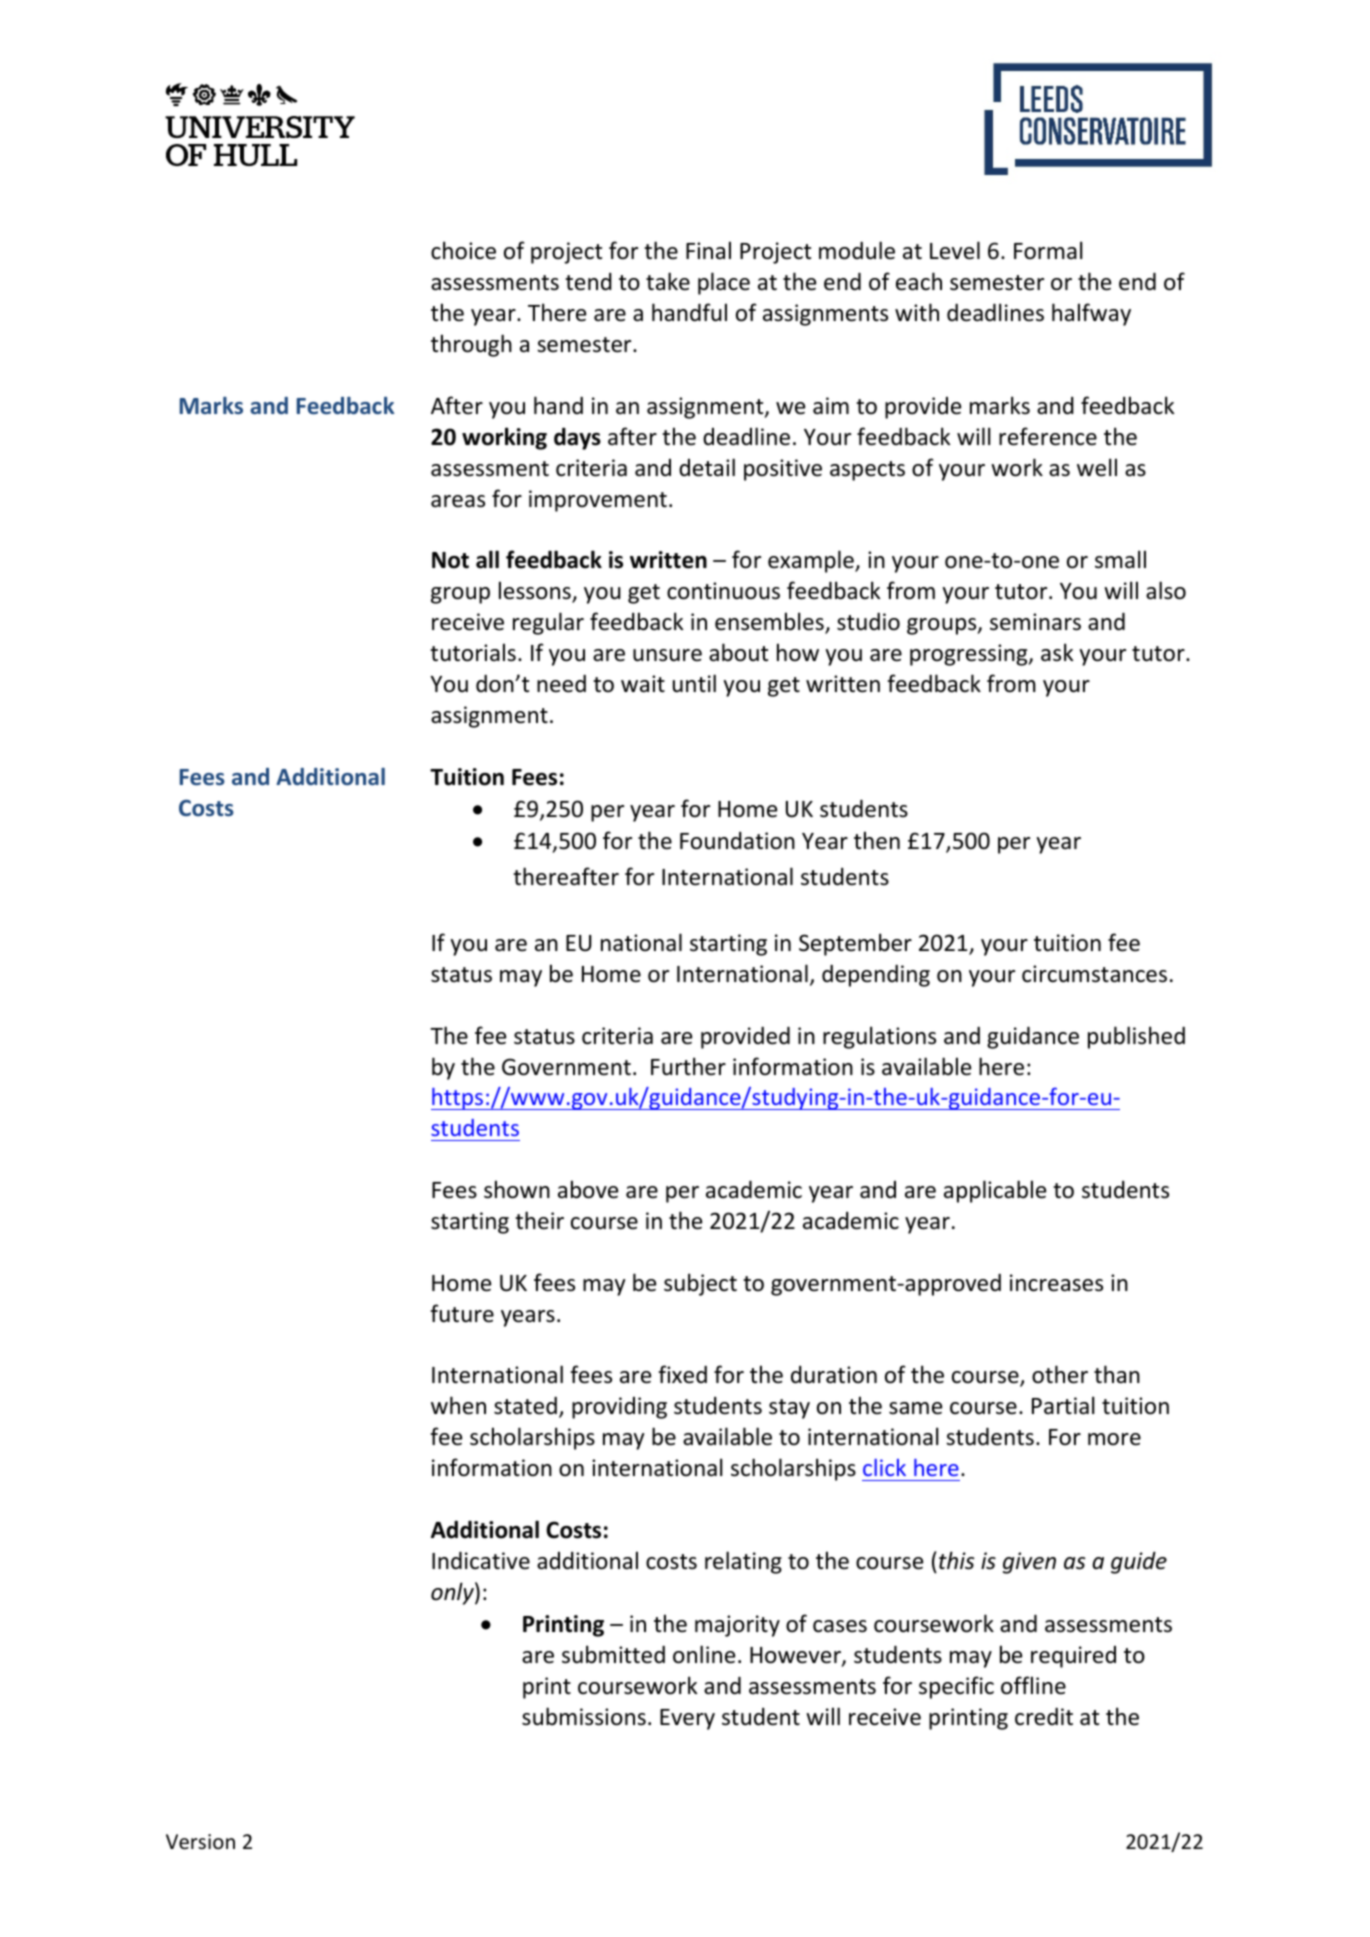 The width and height of the screenshot is (1370, 1937). I want to click on subject, so click(700, 1284).
